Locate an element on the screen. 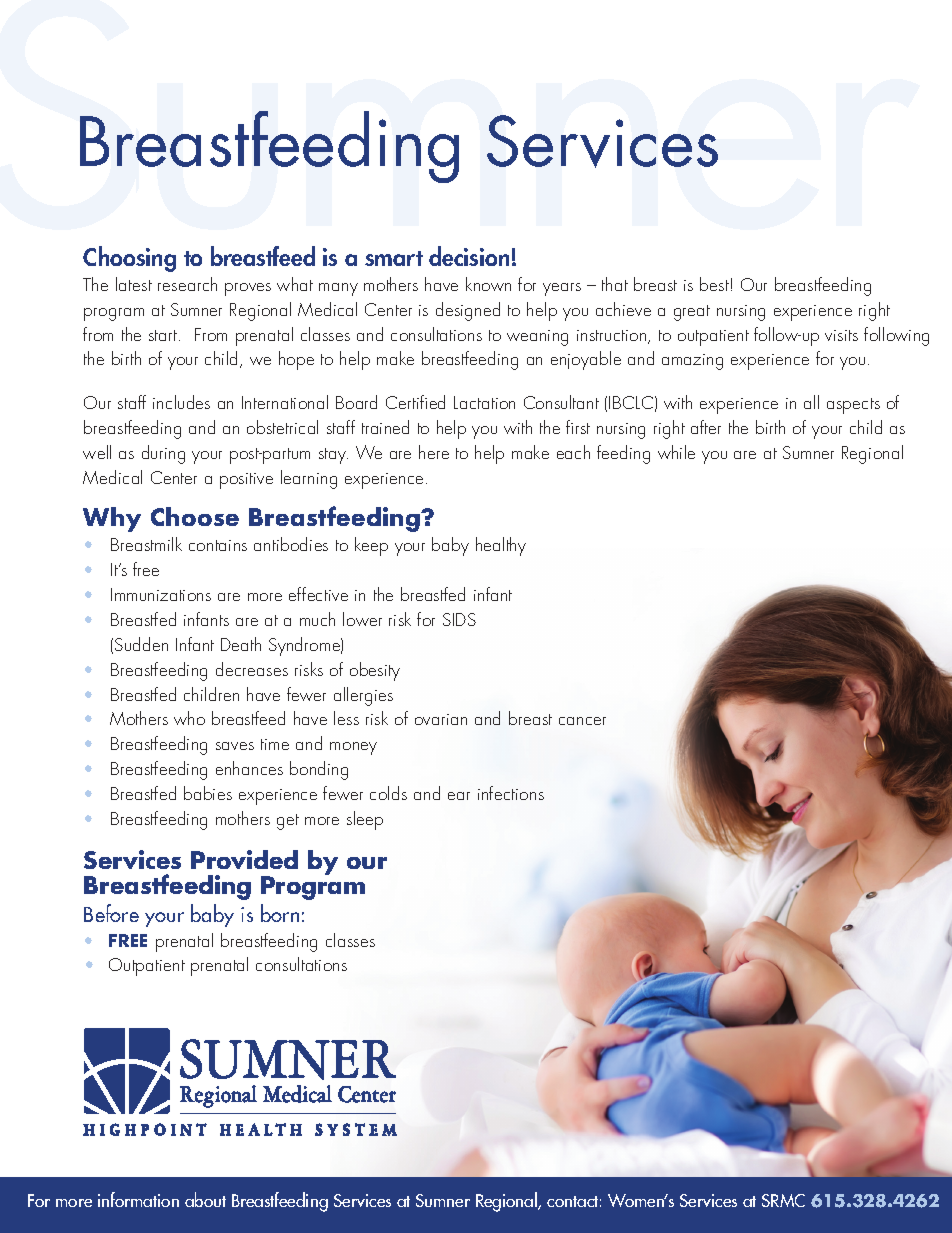  Immunizations is located at coordinates (161, 594).
